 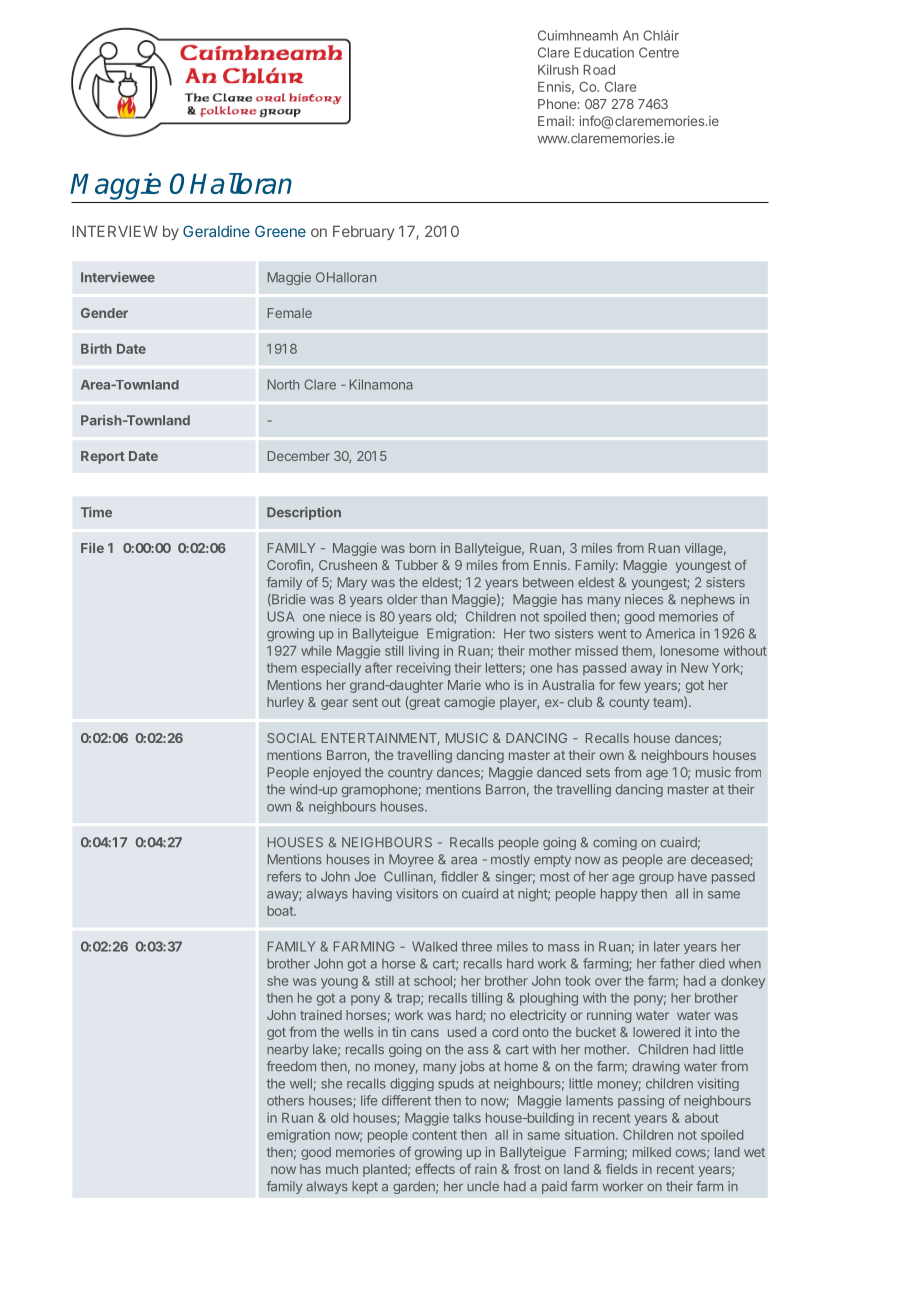 What do you see at coordinates (216, 231) in the screenshot?
I see `Geraldine` at bounding box center [216, 231].
